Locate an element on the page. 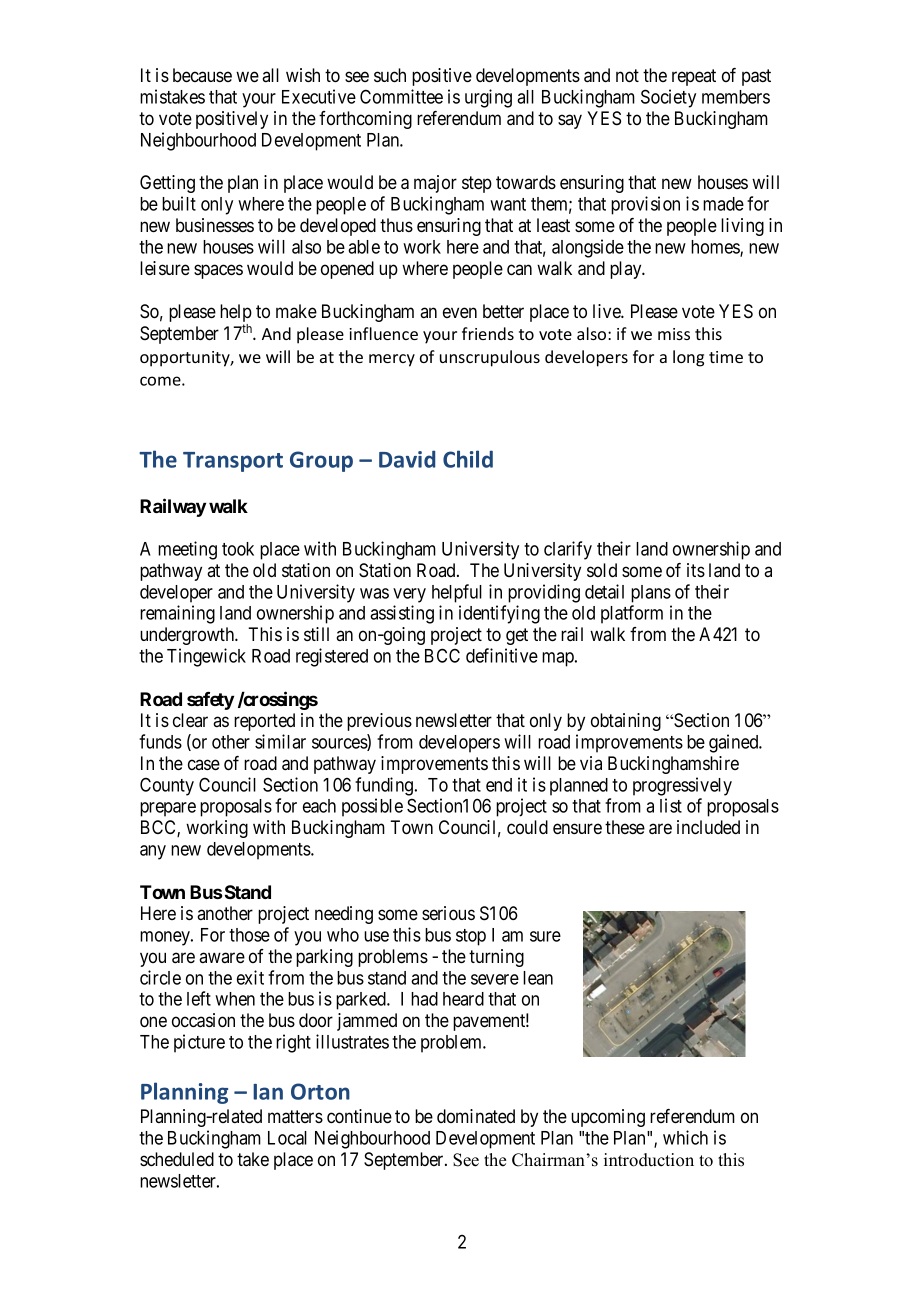 The width and height of the document is (924, 1308). because is located at coordinates (202, 75).
